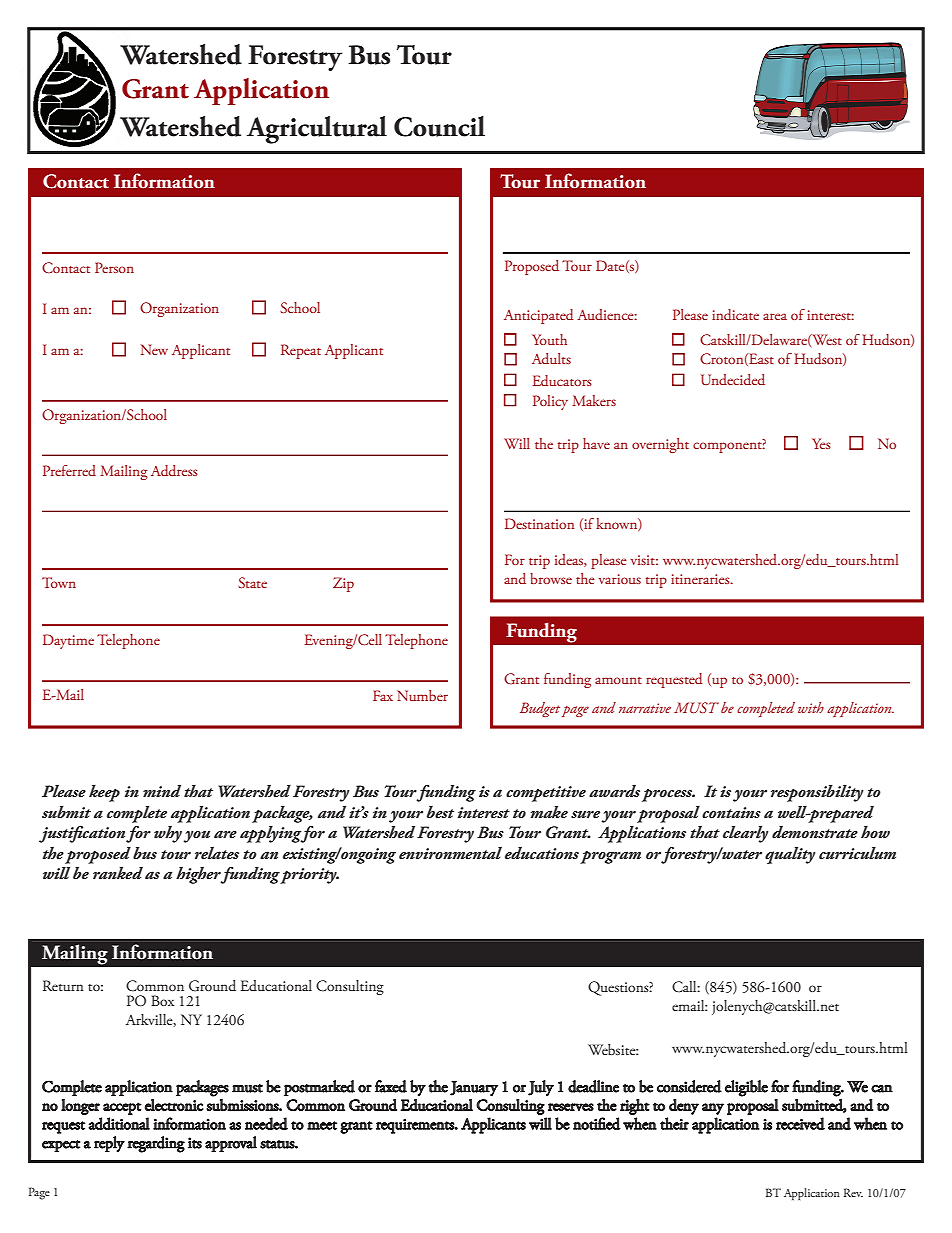 This screenshot has width=952, height=1233. What do you see at coordinates (800, 1123) in the screenshot?
I see `received` at bounding box center [800, 1123].
